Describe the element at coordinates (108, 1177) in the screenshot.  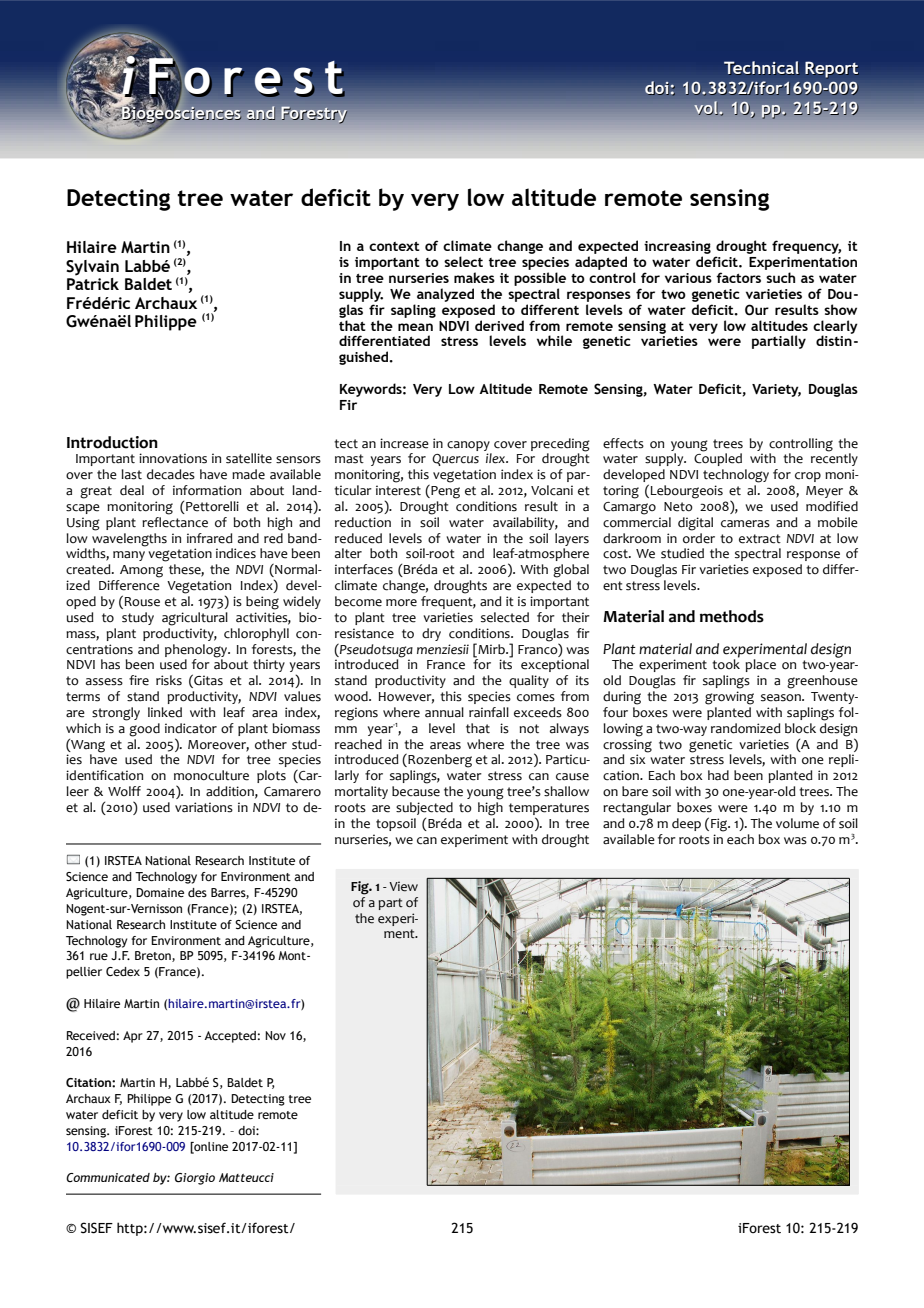
I see `Communicated` at that location.
